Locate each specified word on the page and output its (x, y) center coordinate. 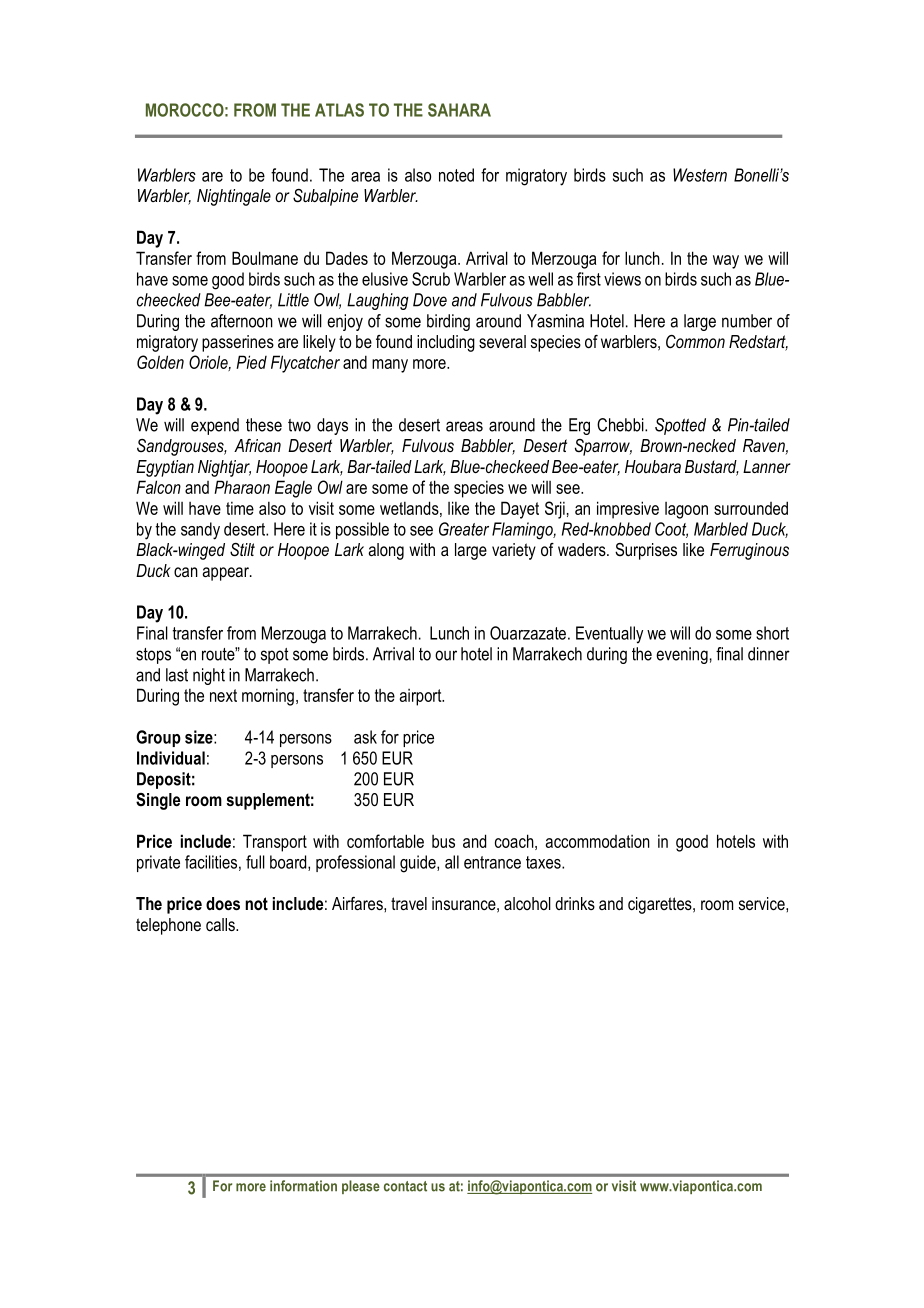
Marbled (721, 529)
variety (514, 551)
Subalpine (325, 197)
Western (700, 175)
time (240, 508)
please (361, 1187)
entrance (492, 862)
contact (405, 1186)
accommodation (598, 841)
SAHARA (459, 110)
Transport (275, 843)
